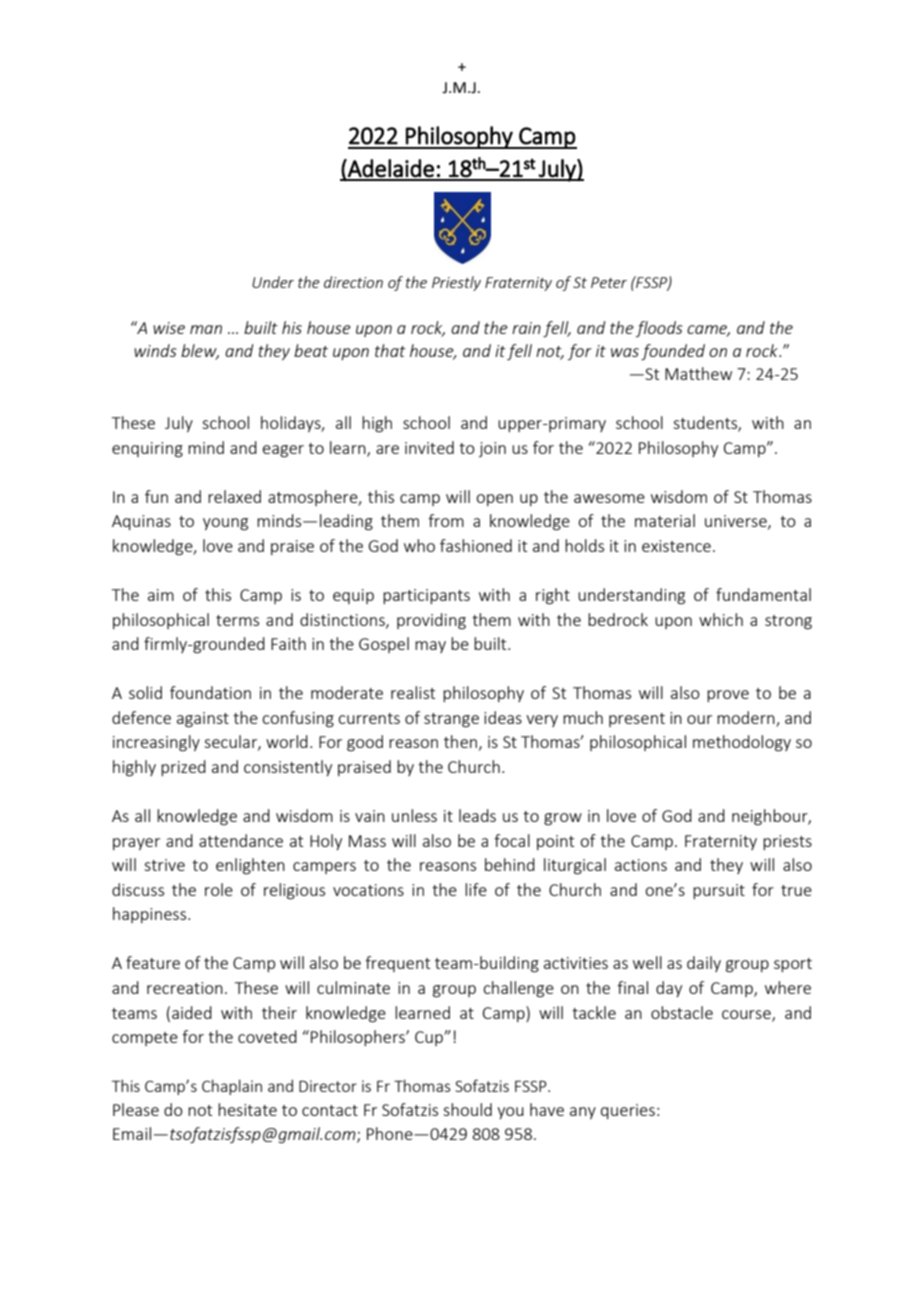  I want to click on priests, so click(787, 842).
